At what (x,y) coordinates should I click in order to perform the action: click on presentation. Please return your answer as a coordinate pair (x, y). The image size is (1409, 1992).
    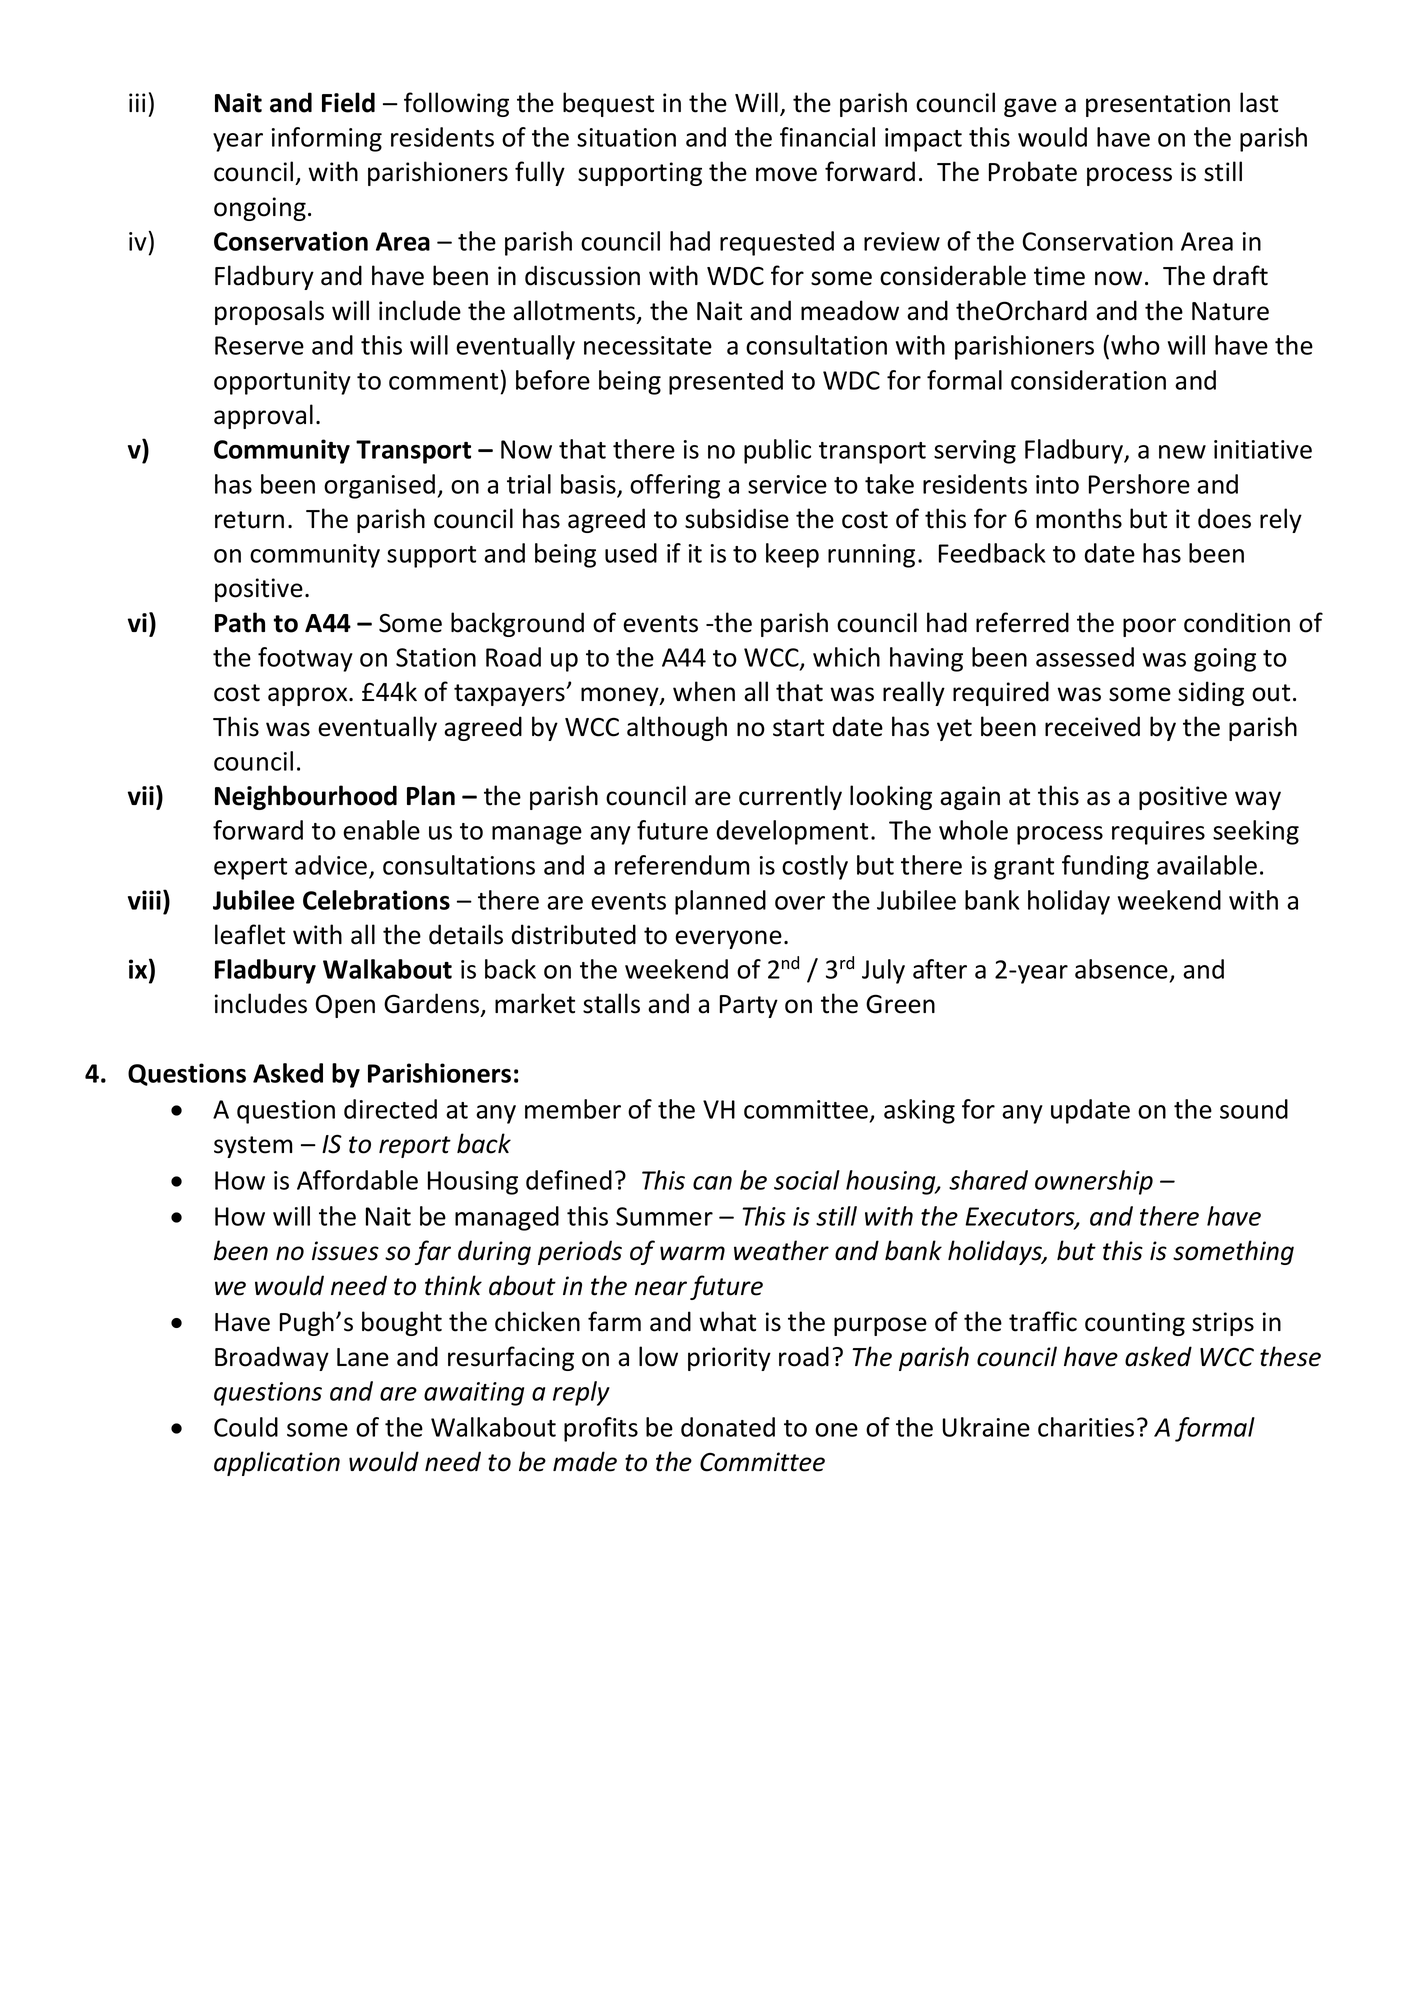
    Looking at the image, I should click on (1158, 105).
